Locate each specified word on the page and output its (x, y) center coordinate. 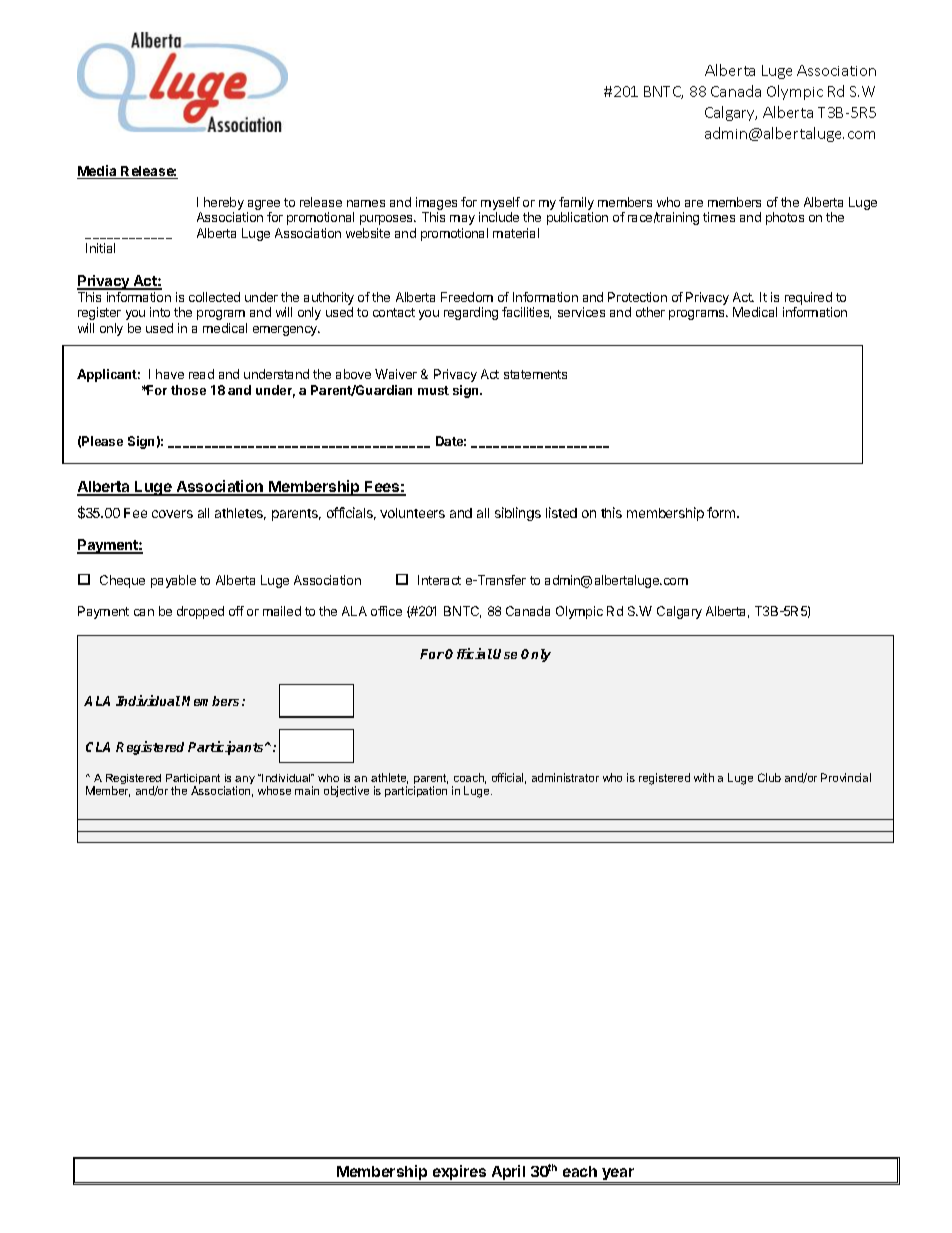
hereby (224, 205)
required (807, 300)
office (386, 611)
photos (785, 218)
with (704, 777)
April (508, 1174)
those (188, 390)
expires (459, 1174)
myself (499, 205)
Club (769, 777)
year (618, 1175)
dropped (200, 612)
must (433, 390)
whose (274, 790)
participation (416, 791)
